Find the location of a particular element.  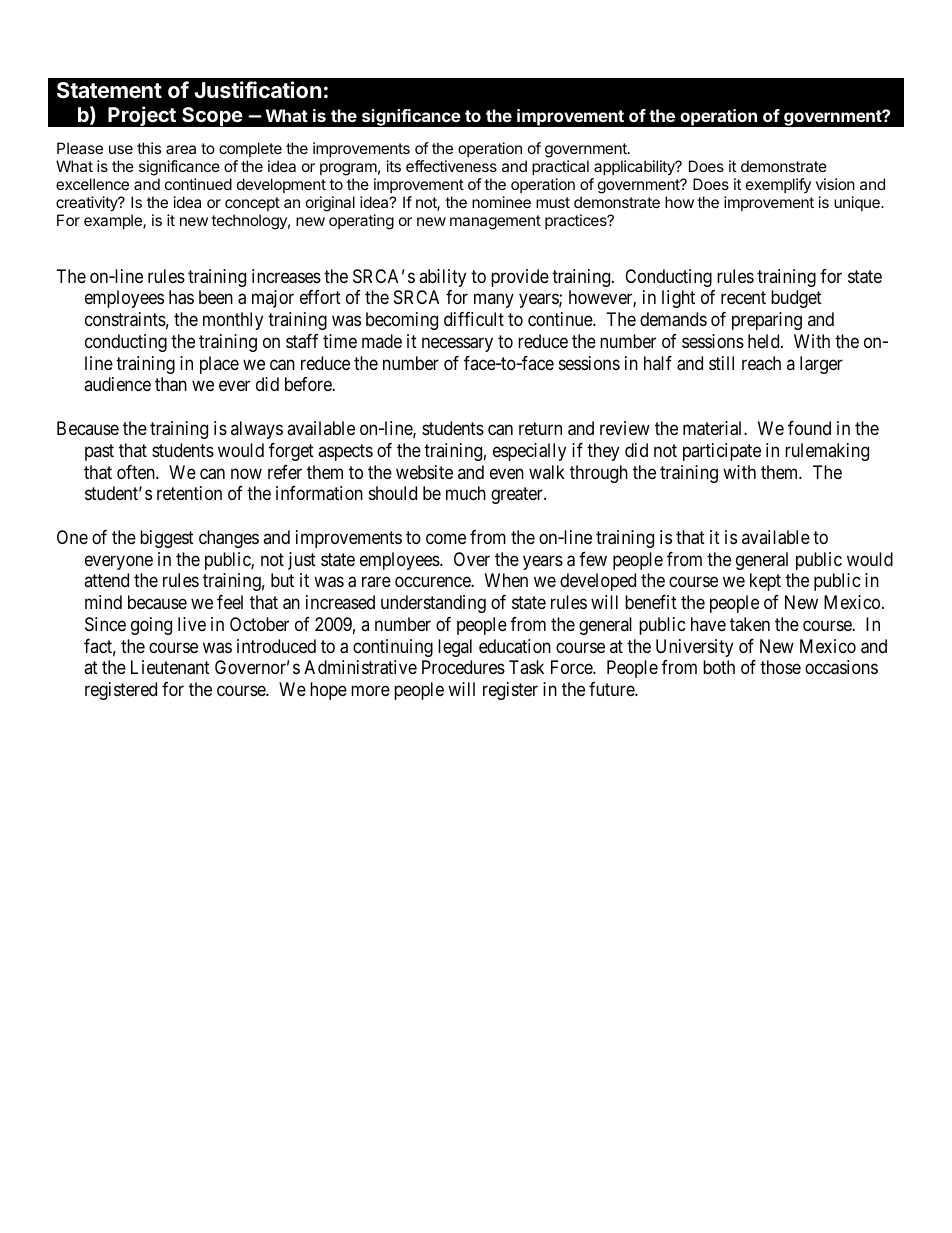

exemplify is located at coordinates (778, 185).
